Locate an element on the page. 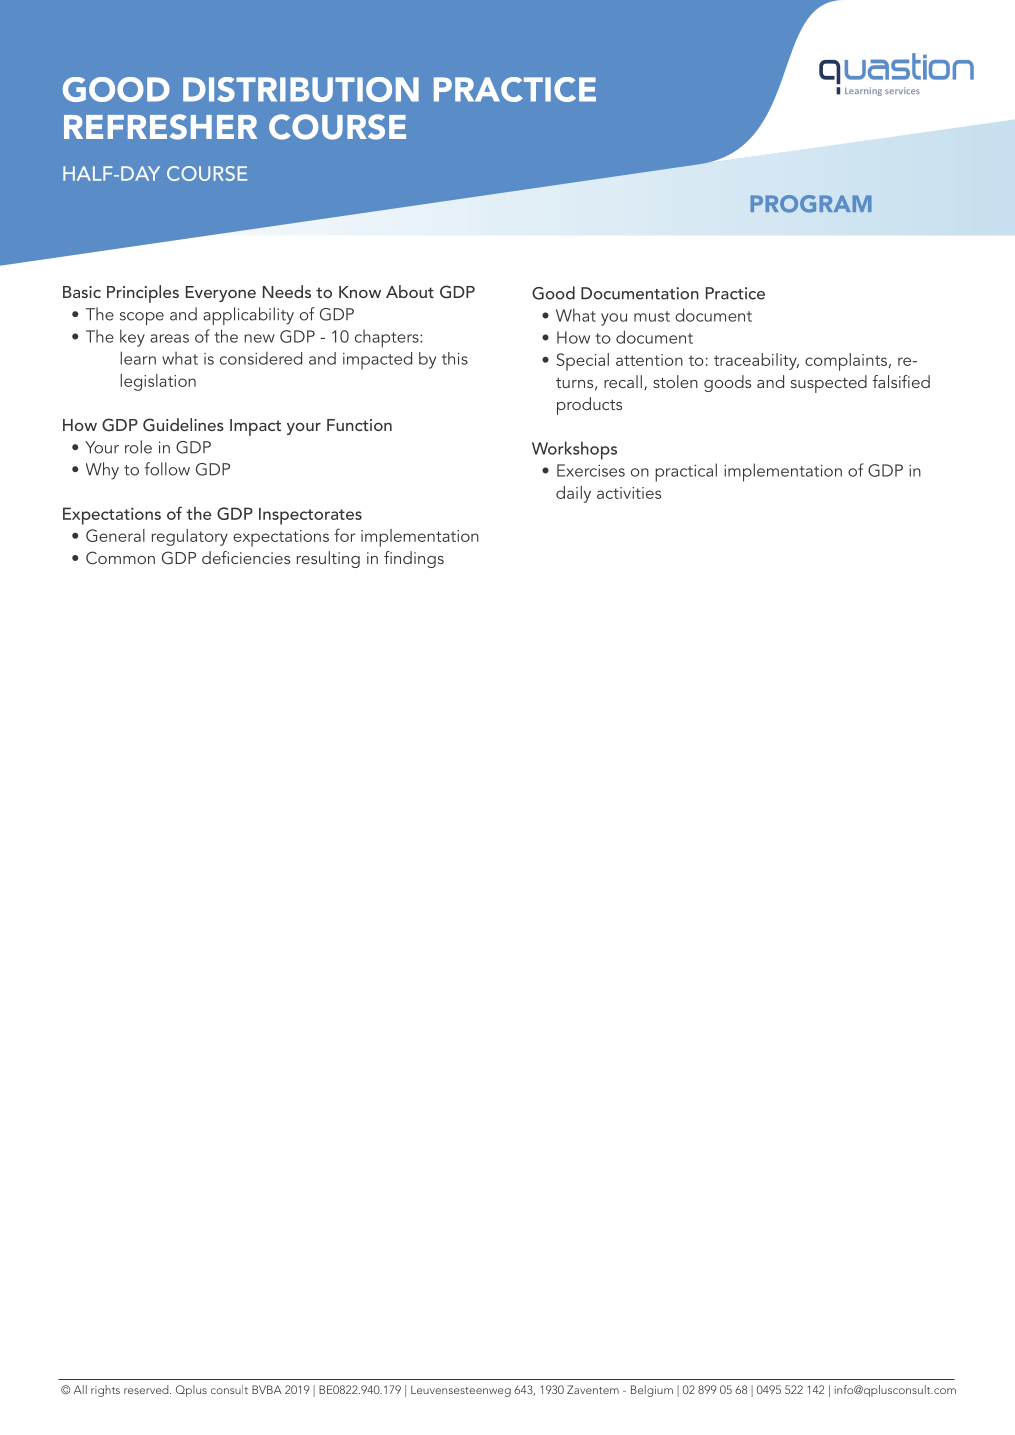 The height and width of the document is (1435, 1015). Belgium is located at coordinates (652, 1391).
